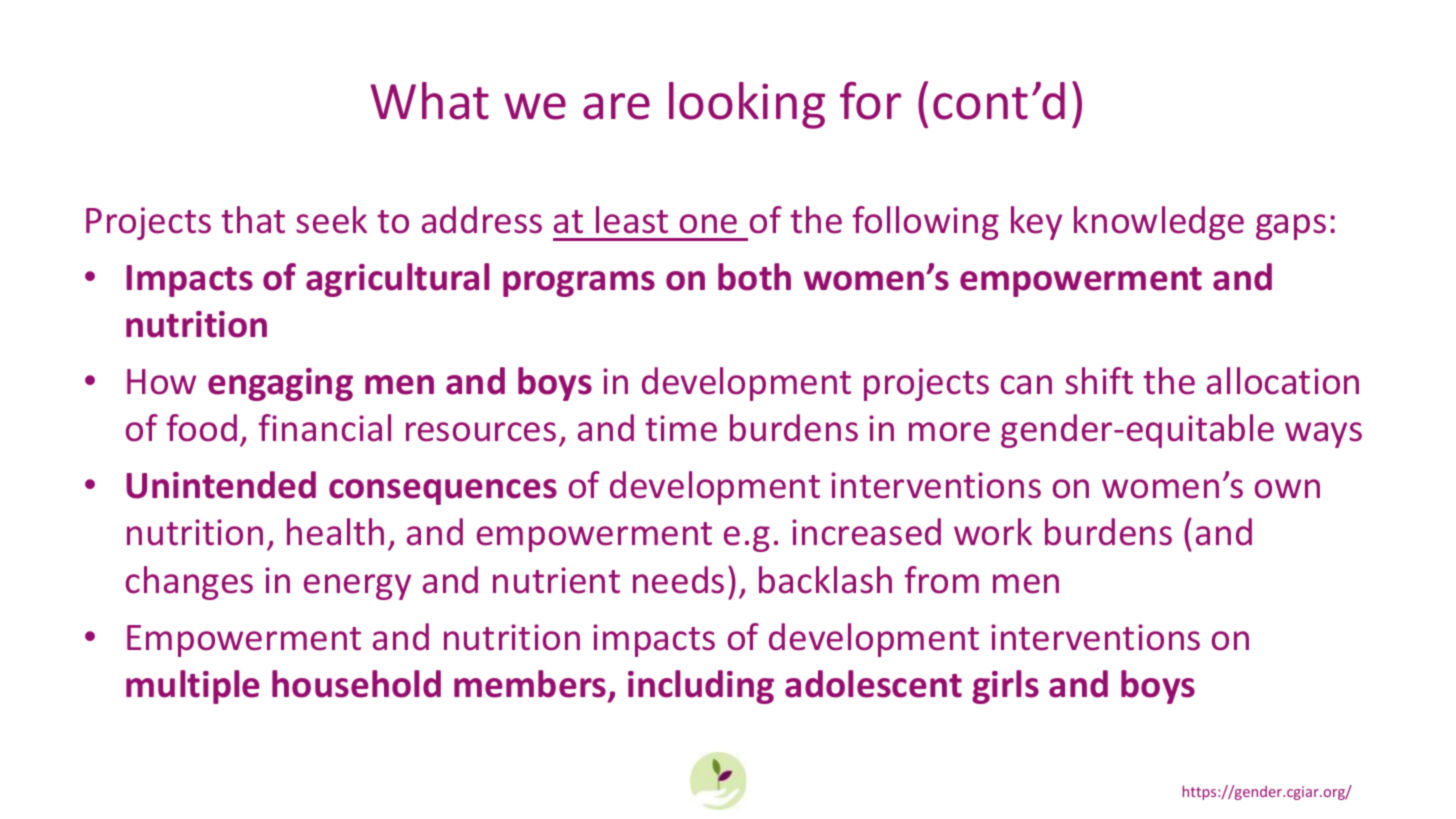 The height and width of the screenshot is (819, 1456). What do you see at coordinates (398, 280) in the screenshot?
I see `agricultural` at bounding box center [398, 280].
